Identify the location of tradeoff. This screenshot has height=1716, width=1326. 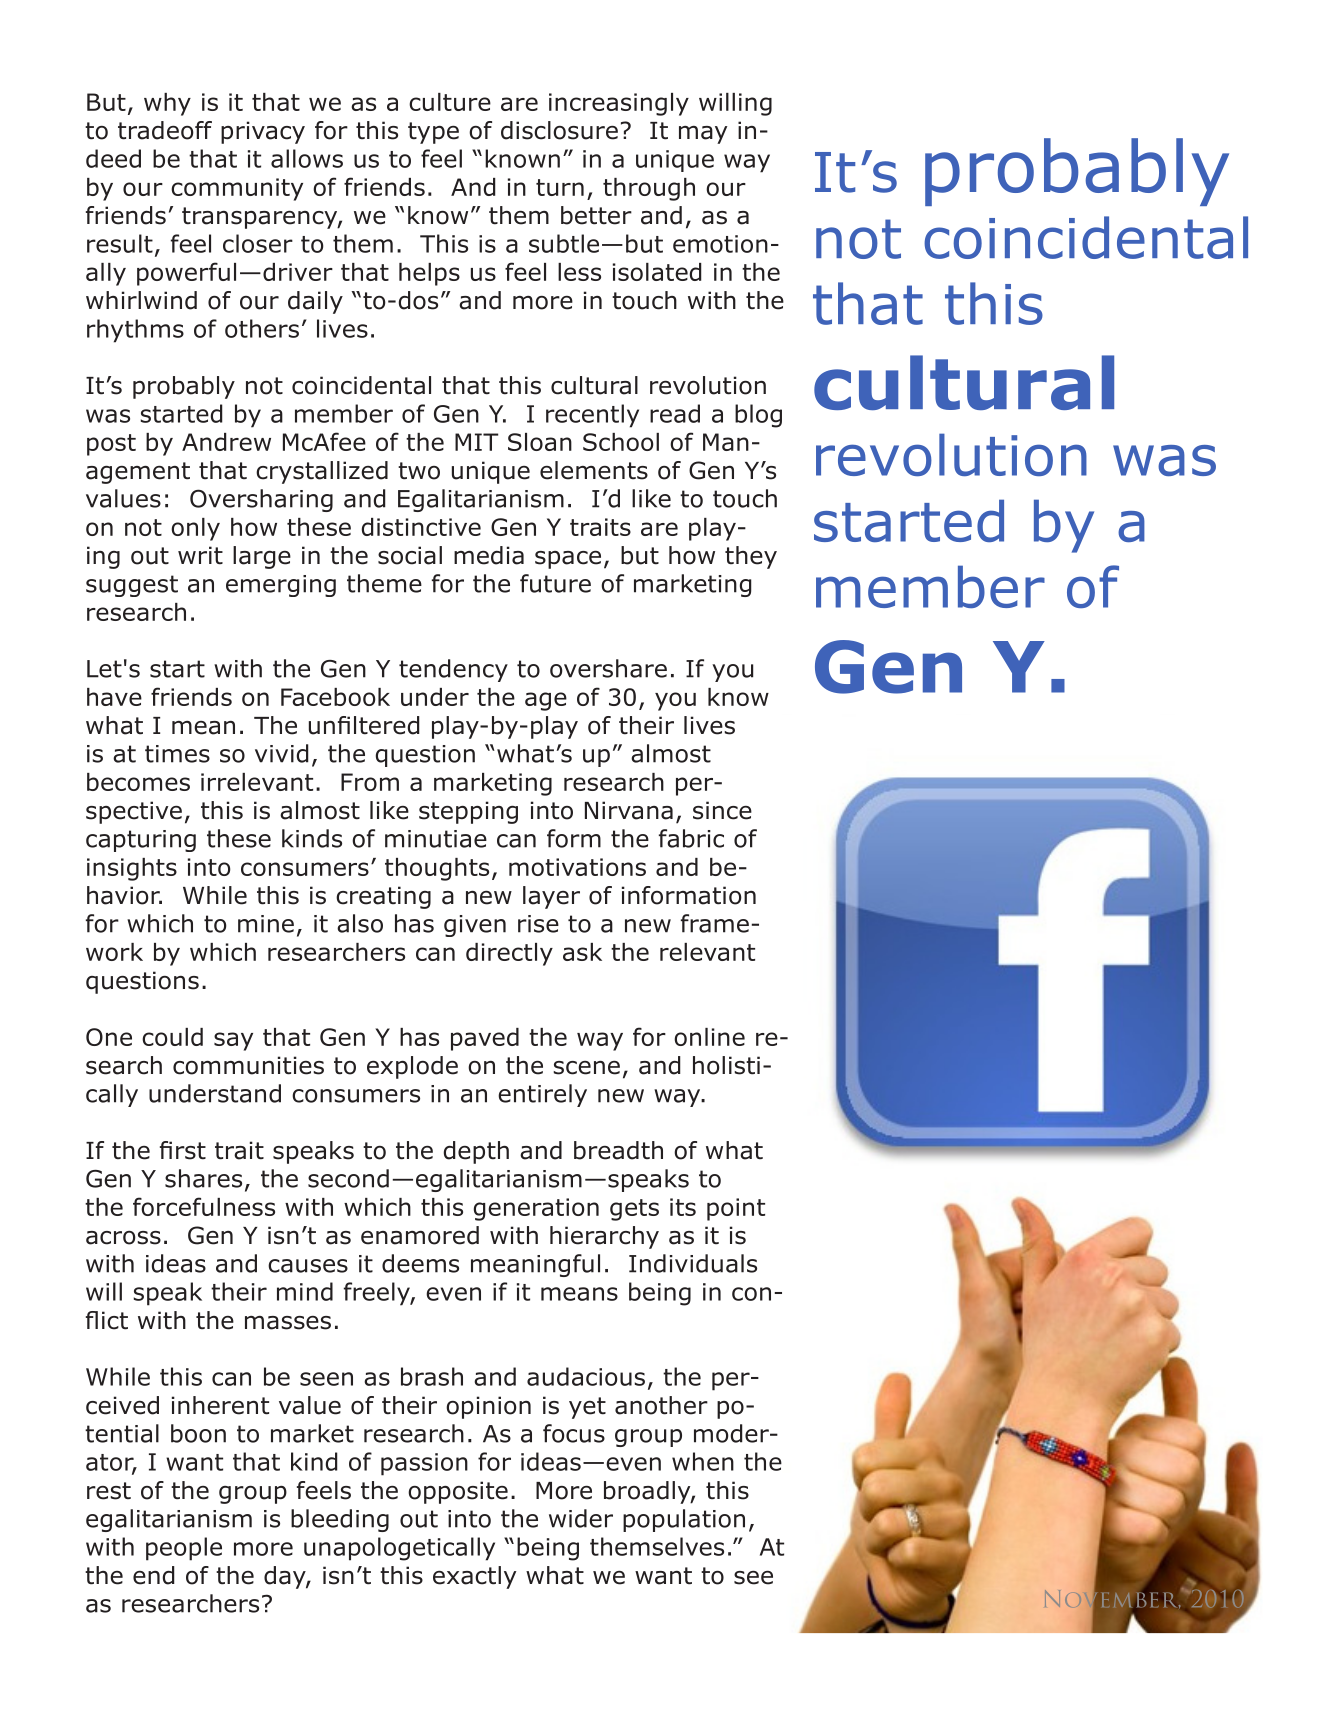
(165, 130).
